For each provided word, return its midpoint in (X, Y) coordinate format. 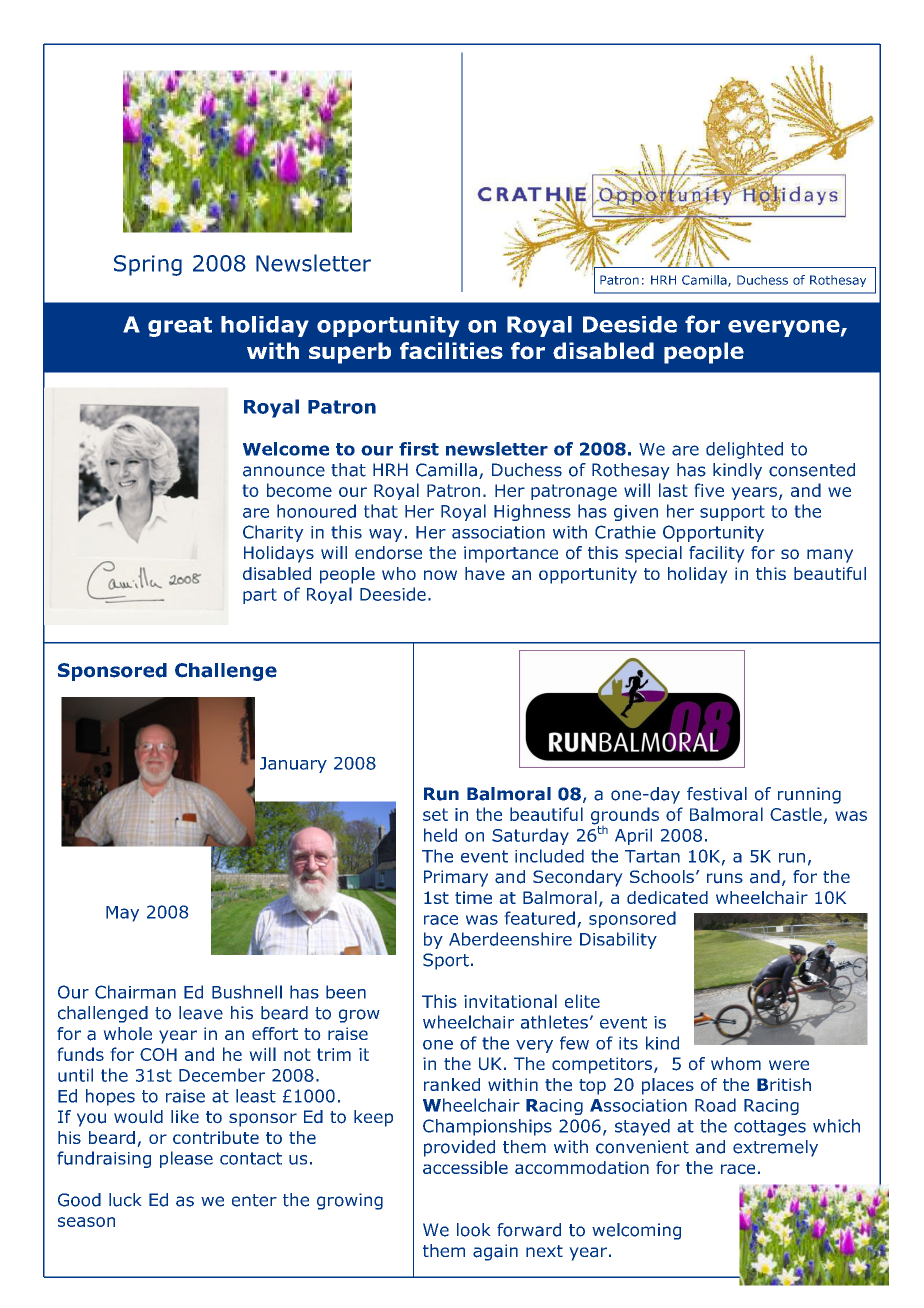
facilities (451, 350)
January (293, 765)
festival (717, 794)
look (473, 1230)
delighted (744, 450)
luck (125, 1200)
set (435, 814)
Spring (148, 265)
